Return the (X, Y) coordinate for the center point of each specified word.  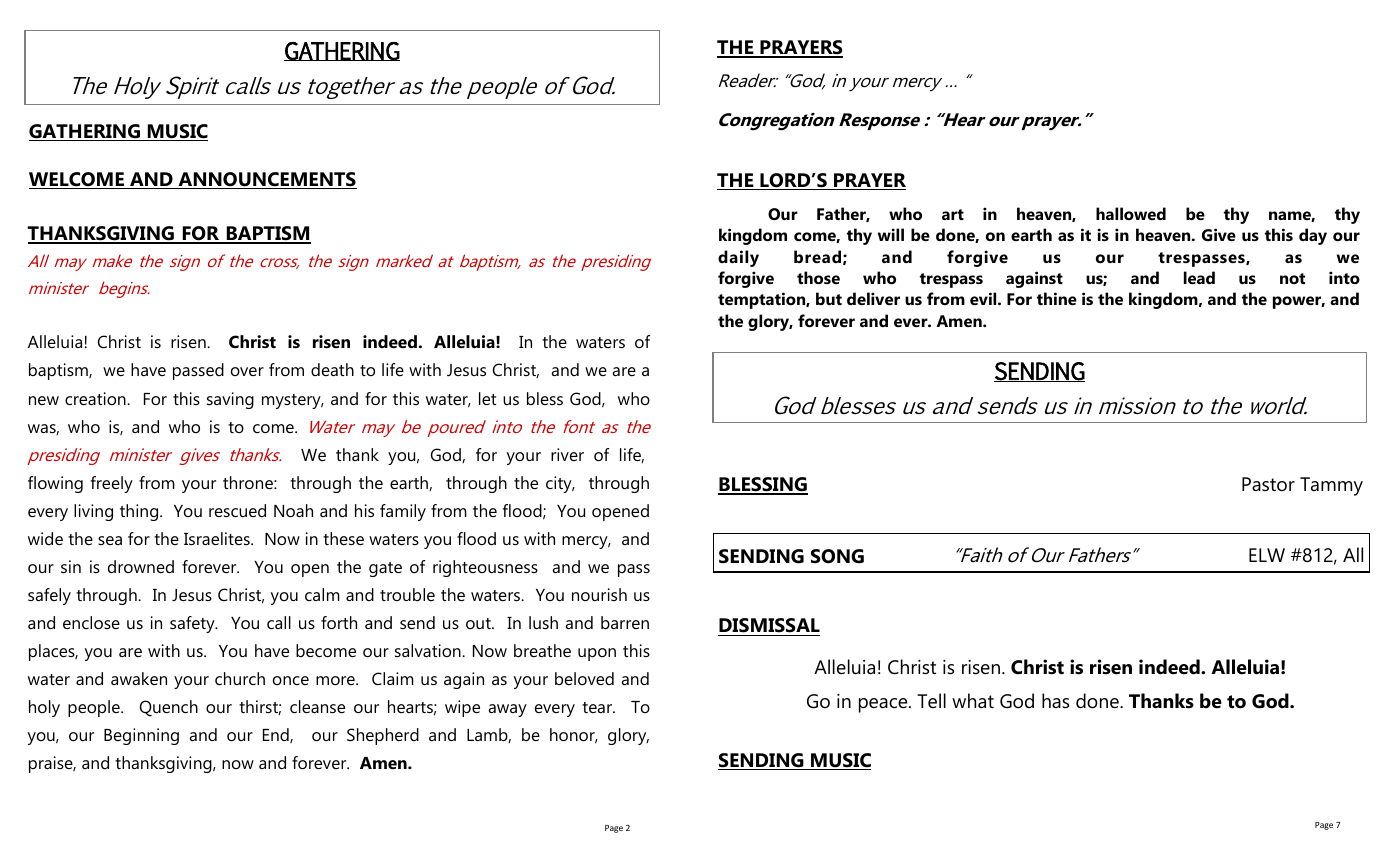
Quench (169, 708)
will (891, 234)
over (247, 371)
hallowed (1131, 213)
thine (1057, 298)
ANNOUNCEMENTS (266, 180)
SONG (837, 556)
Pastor (1268, 484)
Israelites (218, 538)
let (487, 398)
